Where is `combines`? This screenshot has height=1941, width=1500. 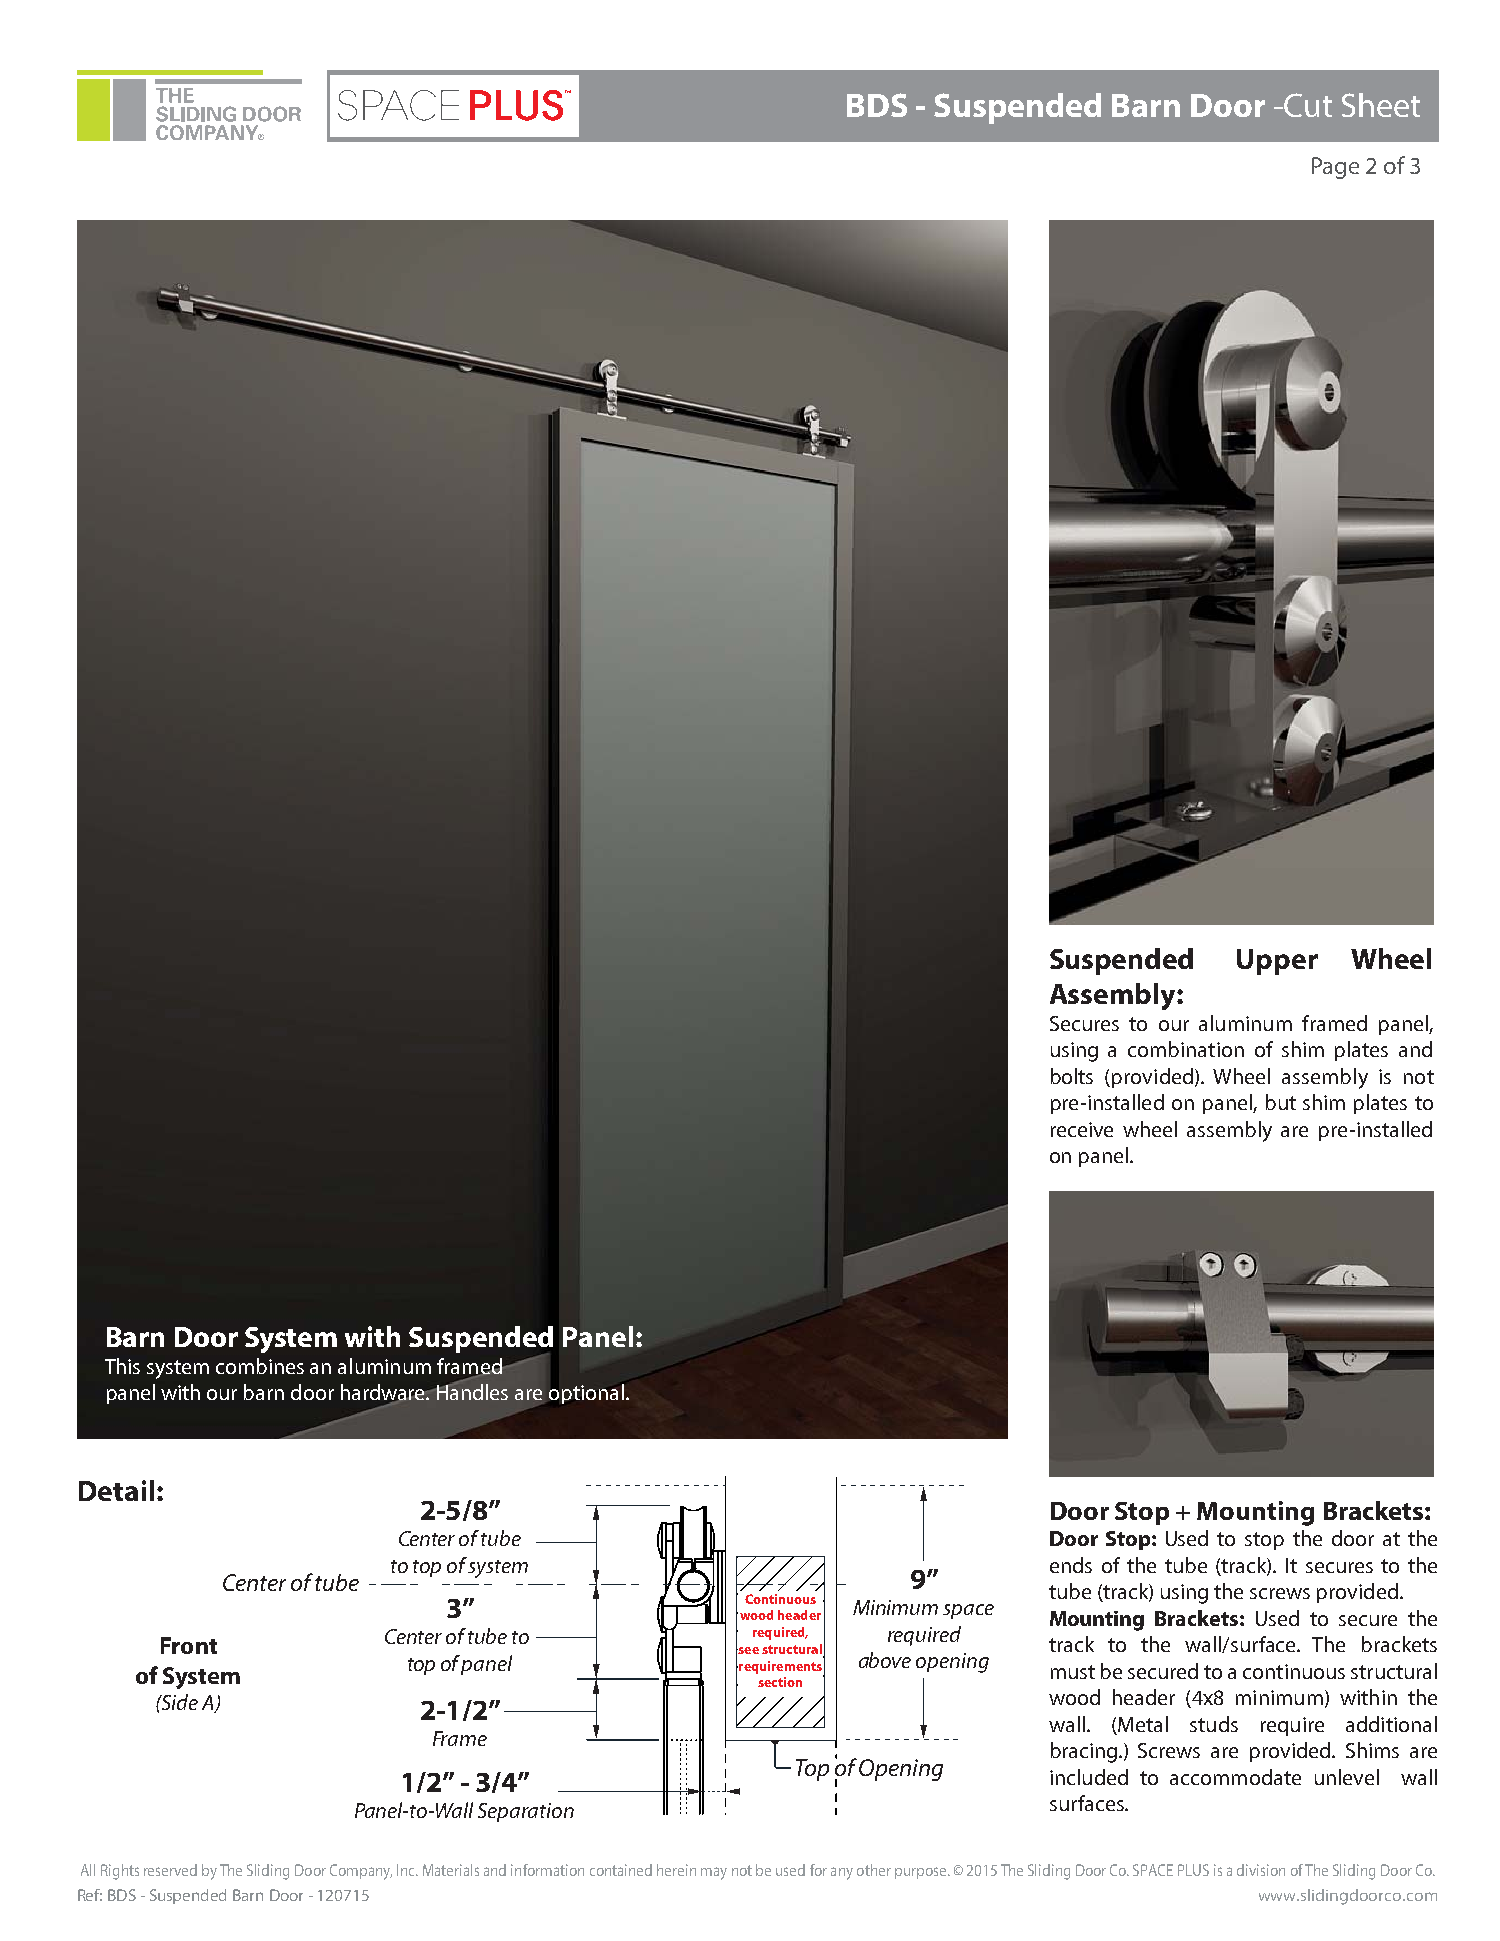 combines is located at coordinates (260, 1366).
